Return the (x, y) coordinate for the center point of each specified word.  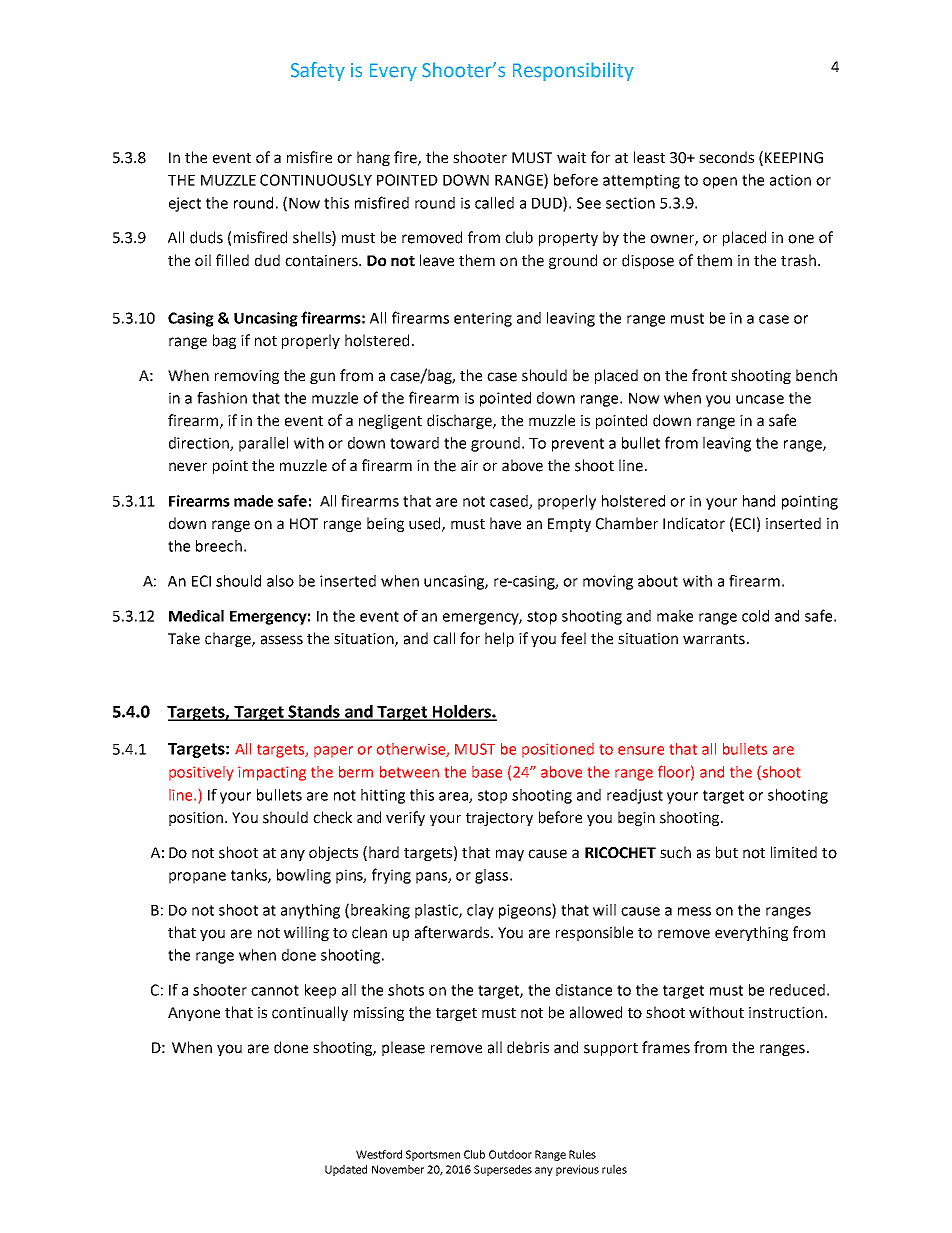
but (727, 852)
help (499, 639)
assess (282, 640)
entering (483, 319)
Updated (346, 1170)
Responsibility (573, 71)
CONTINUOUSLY (316, 180)
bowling (304, 876)
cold (755, 616)
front (709, 375)
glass (493, 876)
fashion (222, 397)
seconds (726, 157)
